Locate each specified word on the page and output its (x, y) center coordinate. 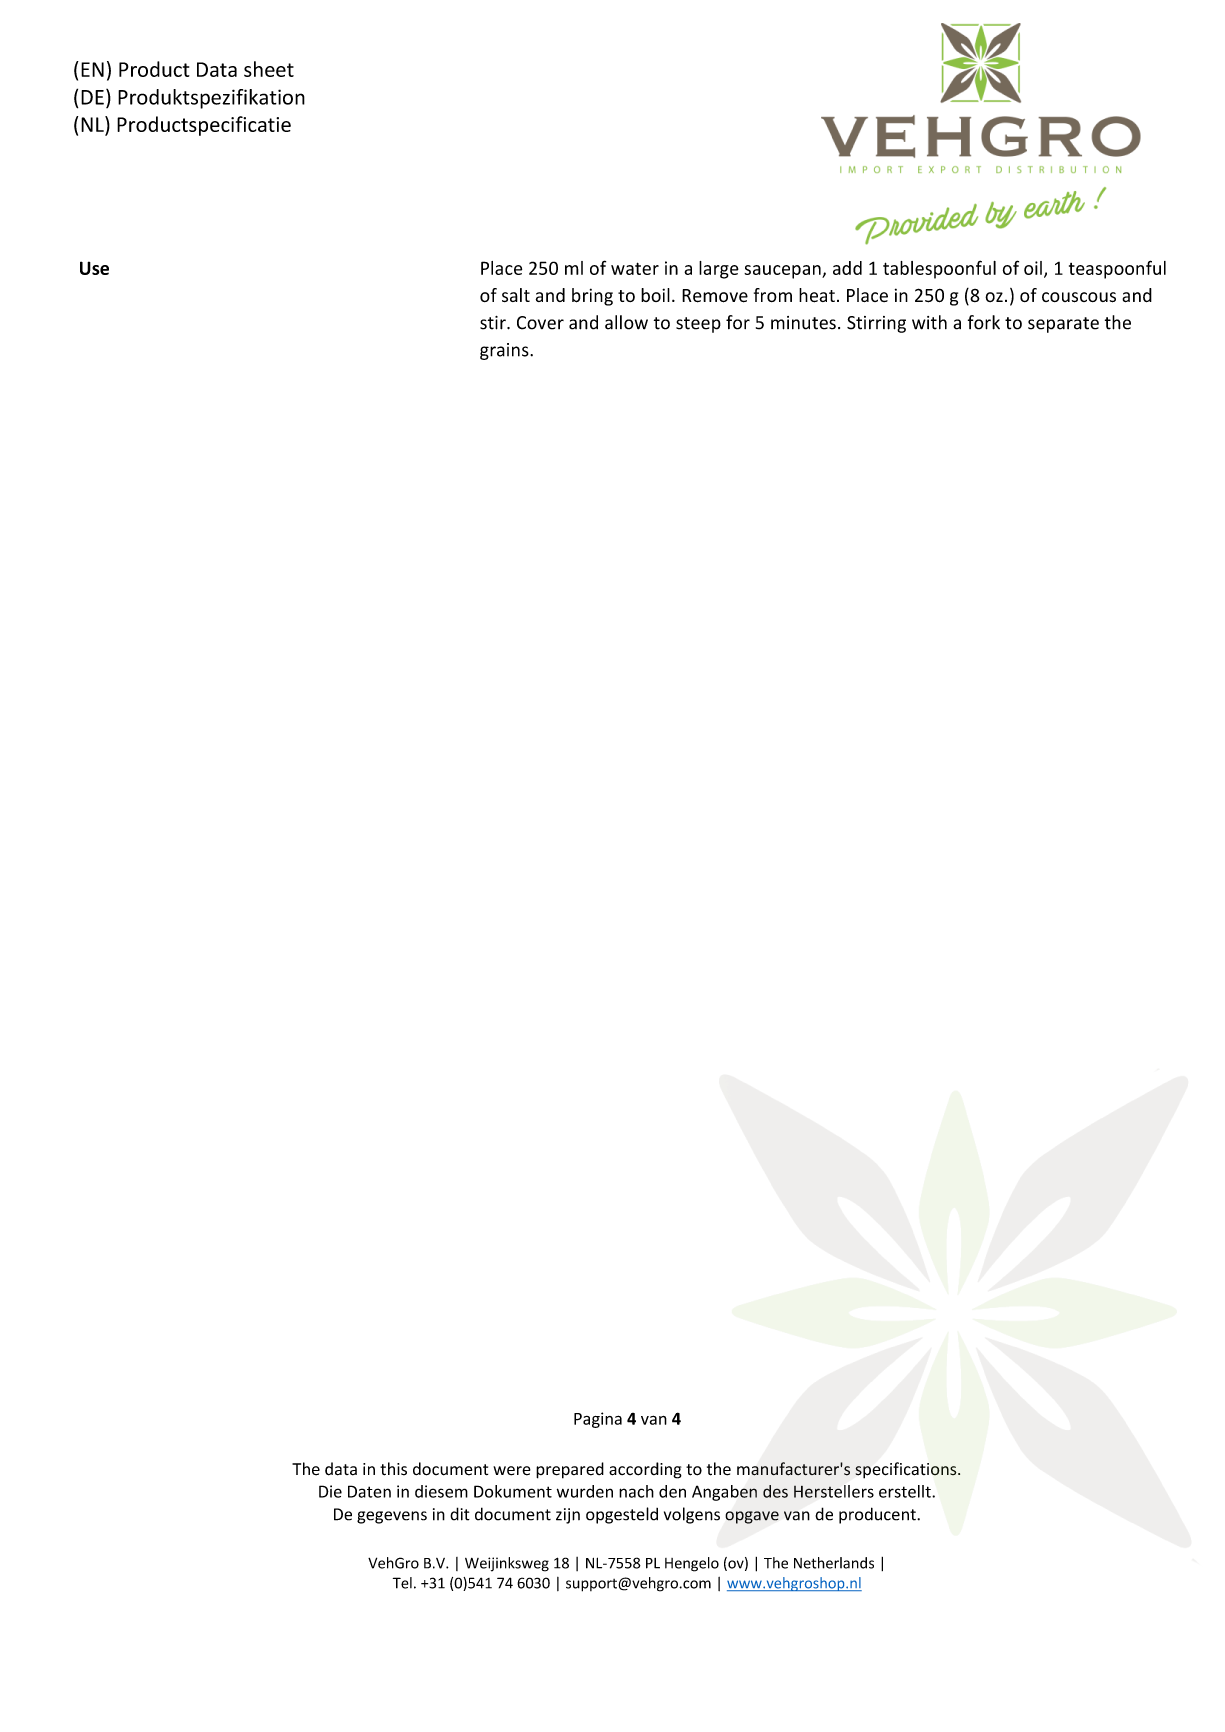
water (635, 268)
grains (505, 351)
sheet (269, 69)
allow (626, 322)
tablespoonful (939, 269)
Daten (369, 1491)
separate (1063, 325)
